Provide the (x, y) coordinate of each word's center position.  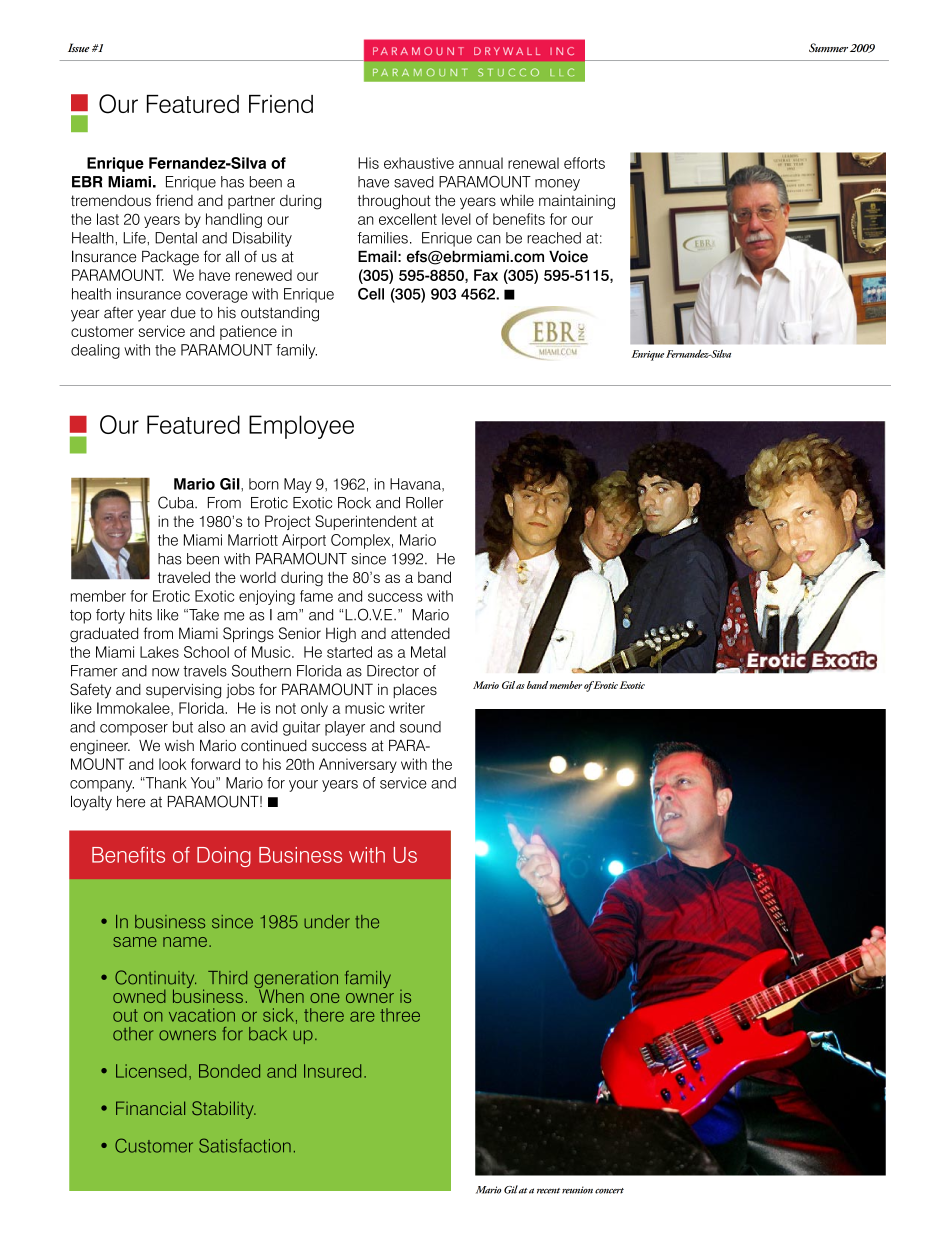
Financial (150, 1108)
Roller (424, 503)
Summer (828, 47)
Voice (568, 257)
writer (407, 708)
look (173, 764)
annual (481, 163)
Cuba (177, 502)
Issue (78, 47)
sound (420, 727)
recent (548, 1191)
